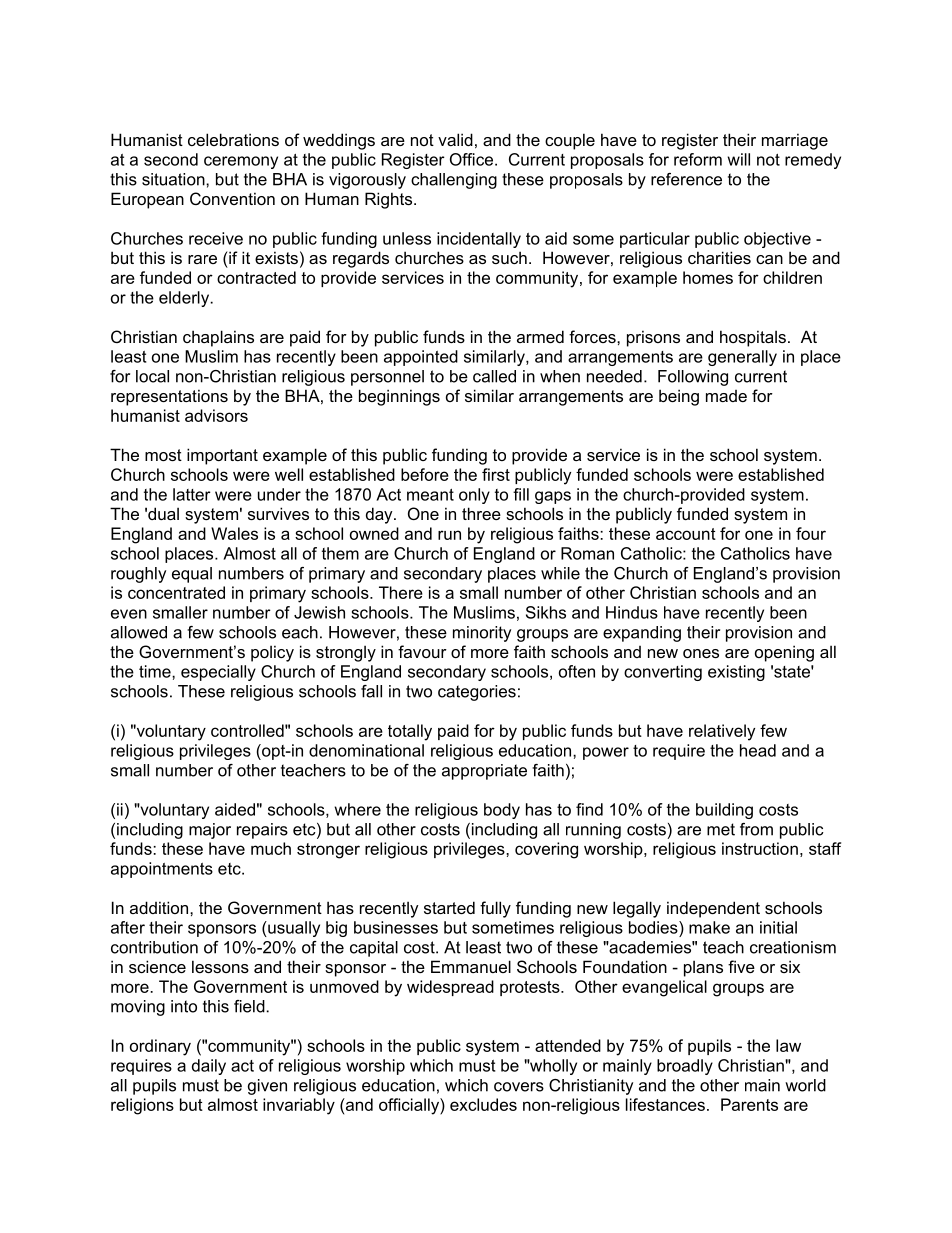 Image resolution: width=952 pixels, height=1233 pixels. I want to click on concentrated, so click(176, 592).
